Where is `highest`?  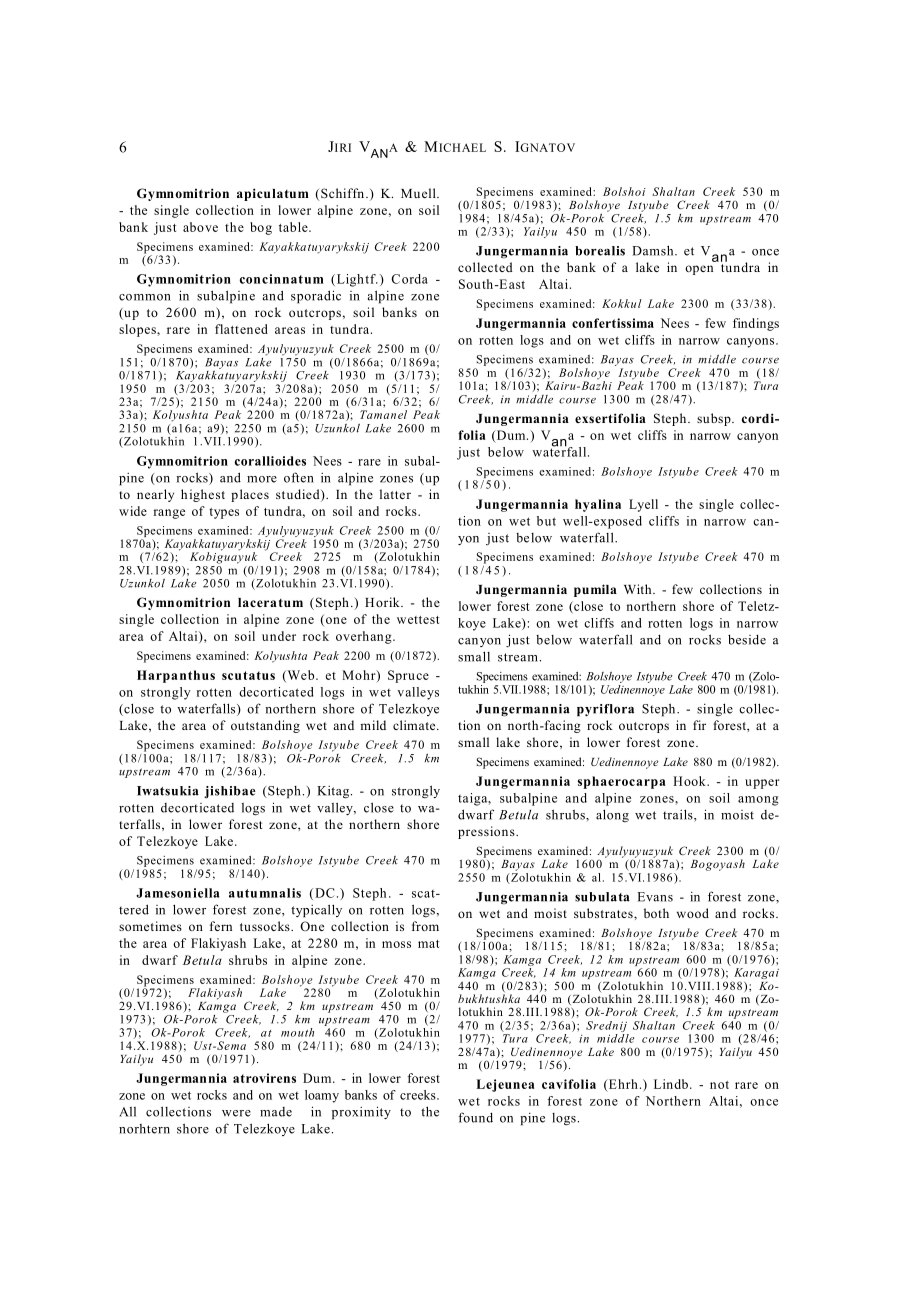 highest is located at coordinates (203, 495).
